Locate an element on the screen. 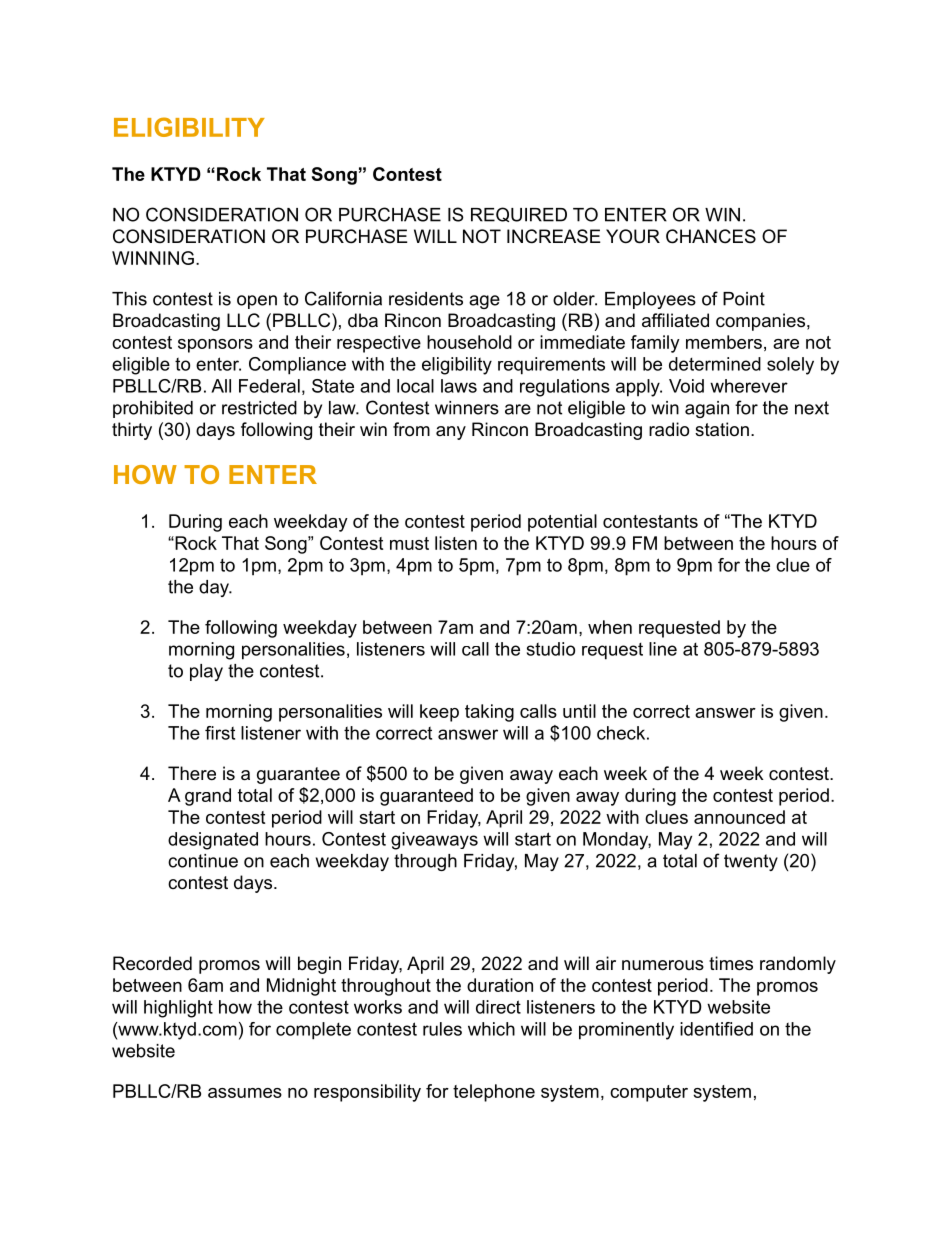 The width and height of the screenshot is (952, 1233). continue is located at coordinates (203, 861).
